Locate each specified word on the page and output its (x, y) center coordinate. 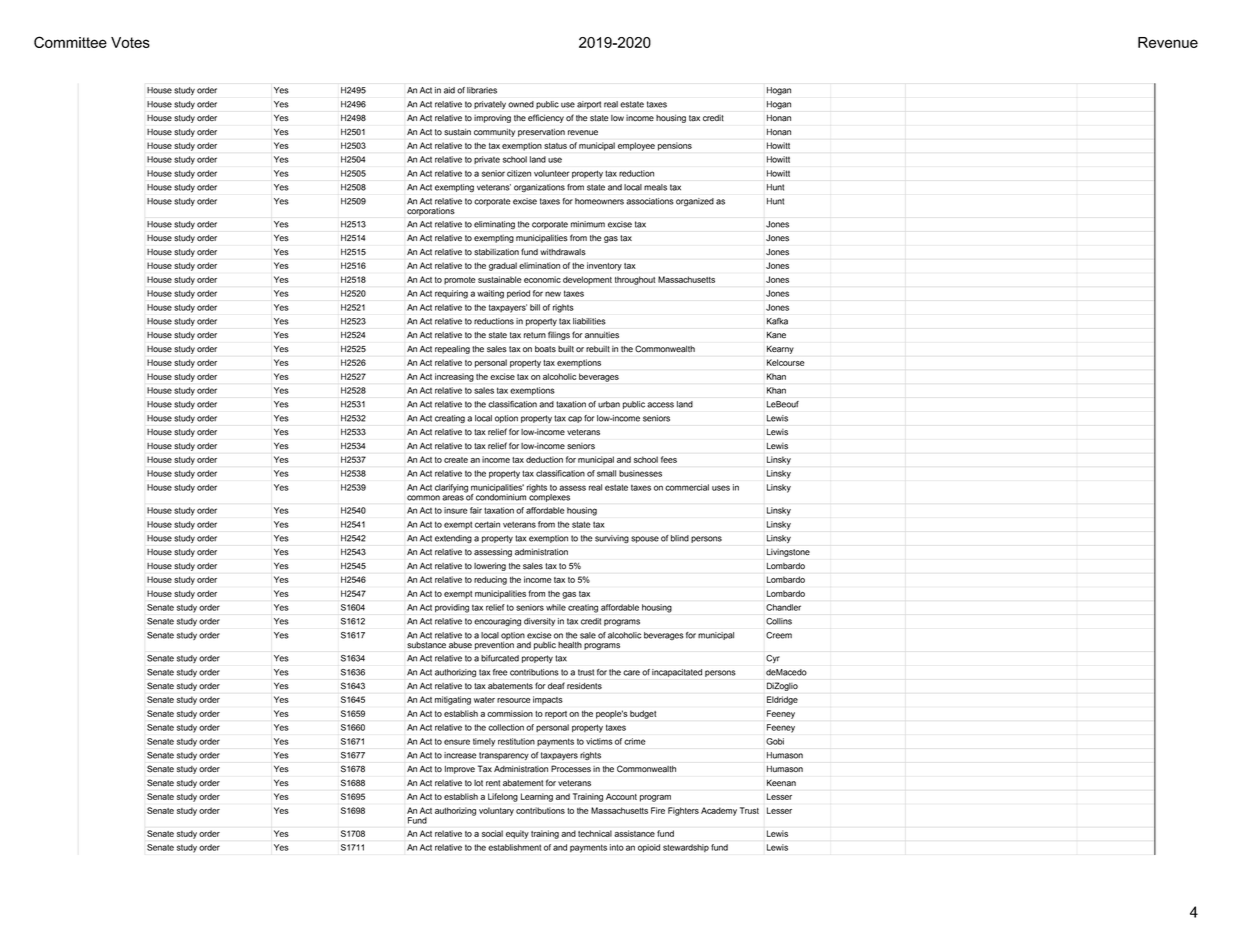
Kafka (777, 321)
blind (680, 538)
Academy (719, 811)
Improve (460, 770)
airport (589, 105)
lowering (490, 567)
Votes (130, 42)
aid (449, 90)
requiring (451, 294)
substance (426, 645)
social (492, 833)
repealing (452, 350)
